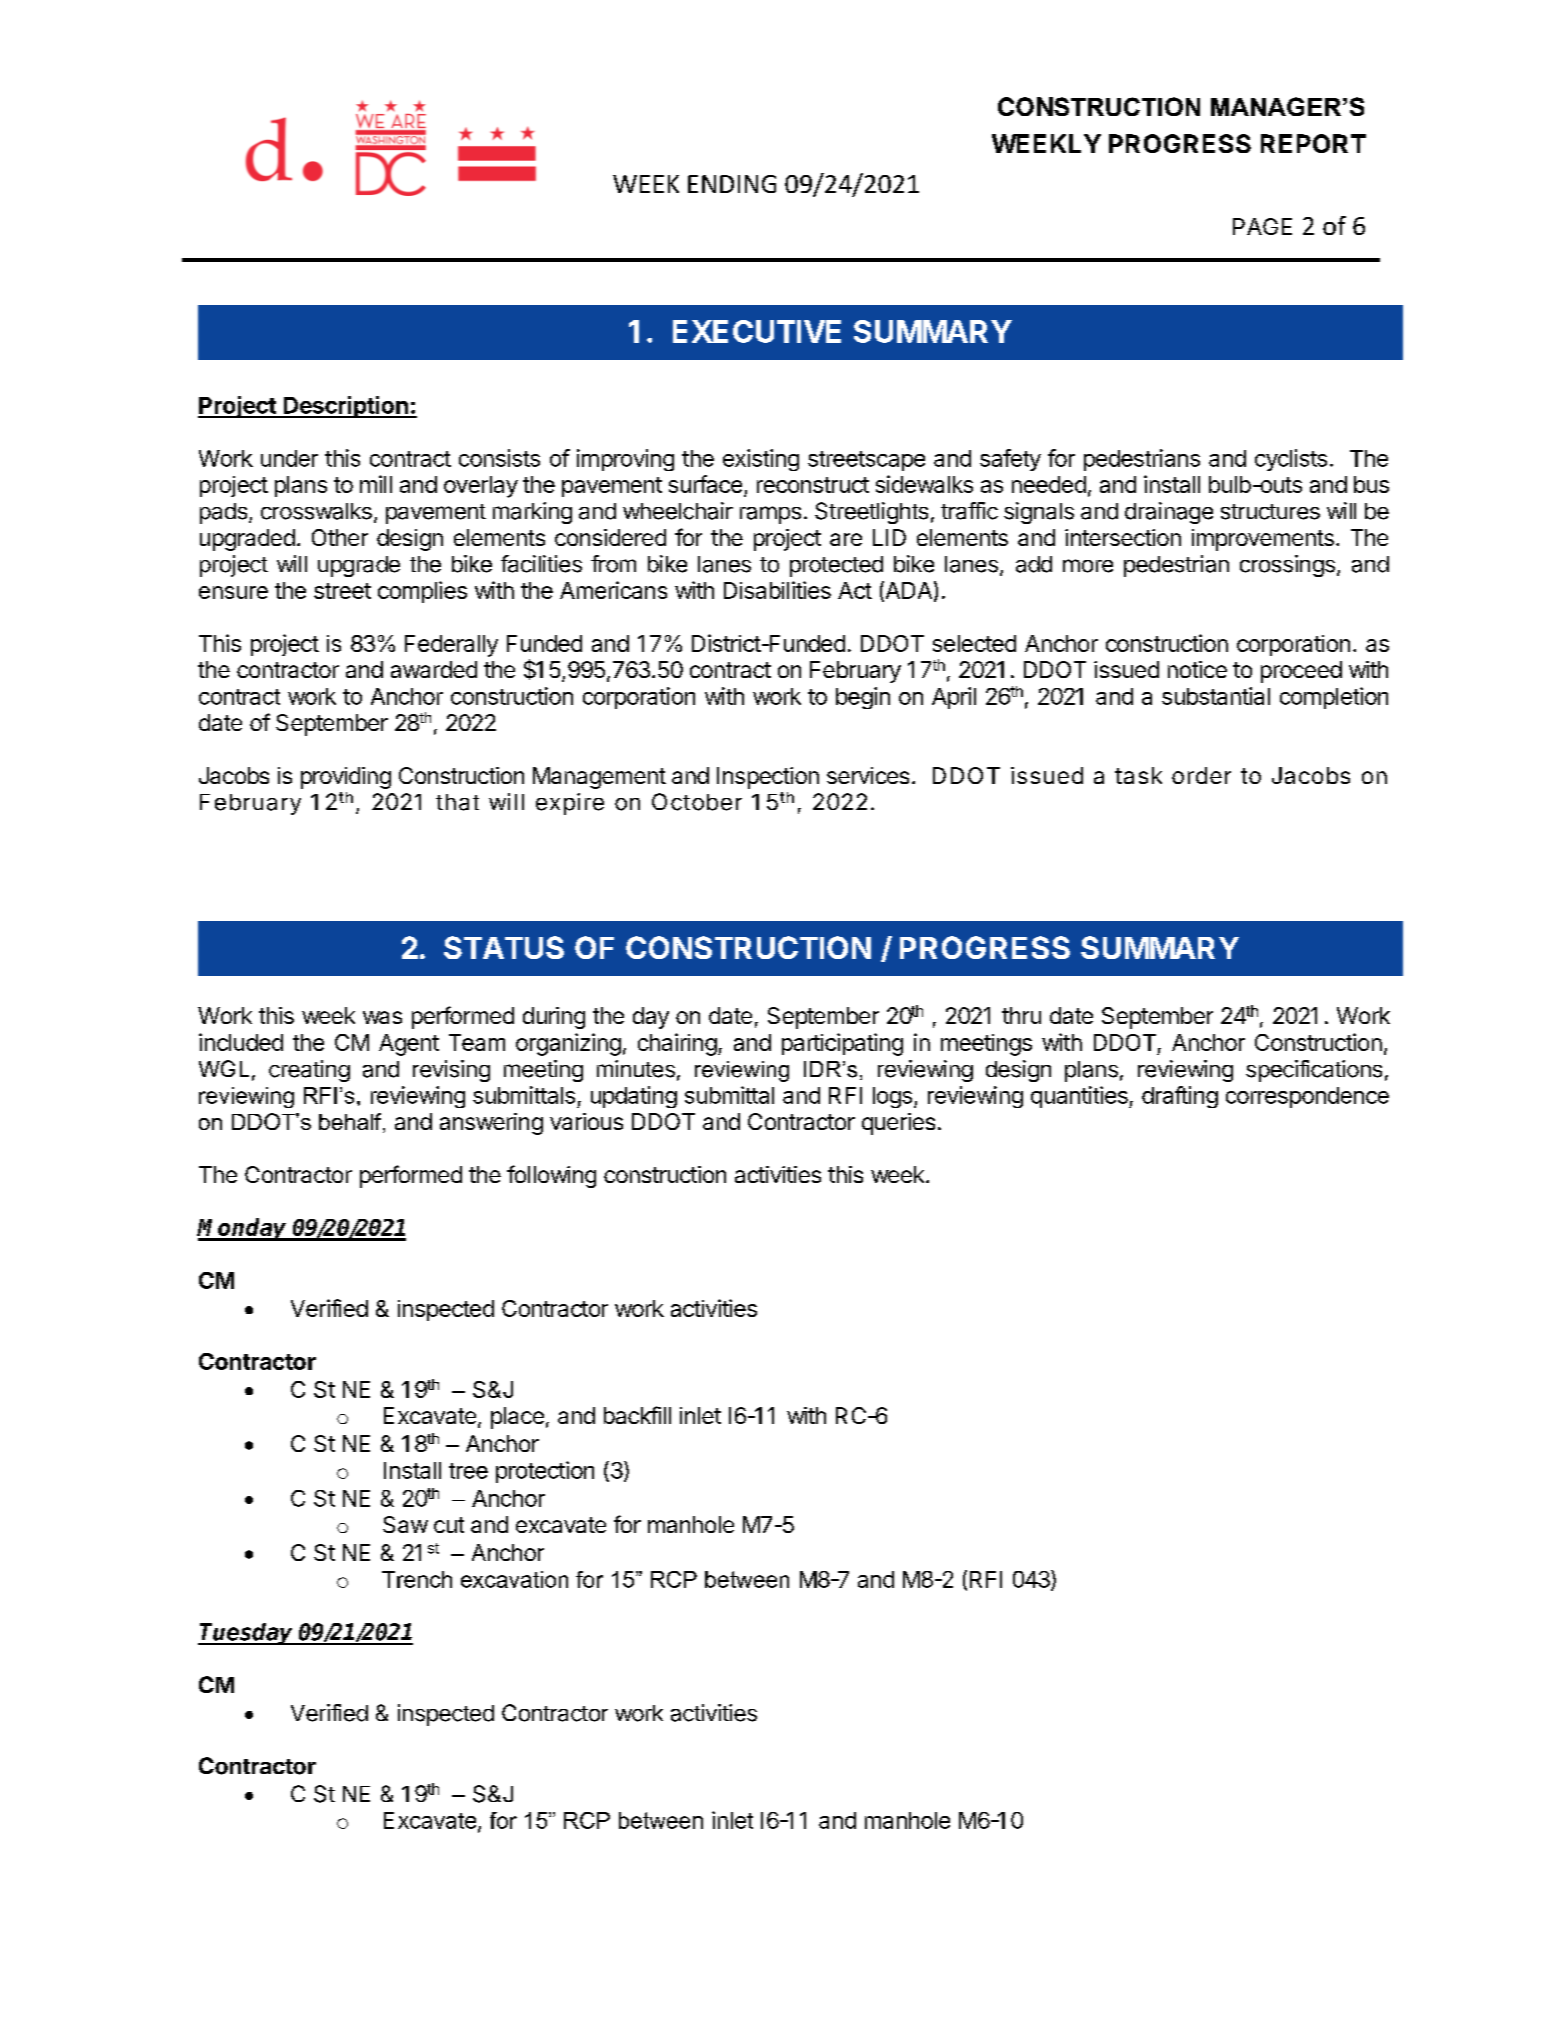 The width and height of the page is (1564, 2024). I want to click on Description, so click(346, 407).
